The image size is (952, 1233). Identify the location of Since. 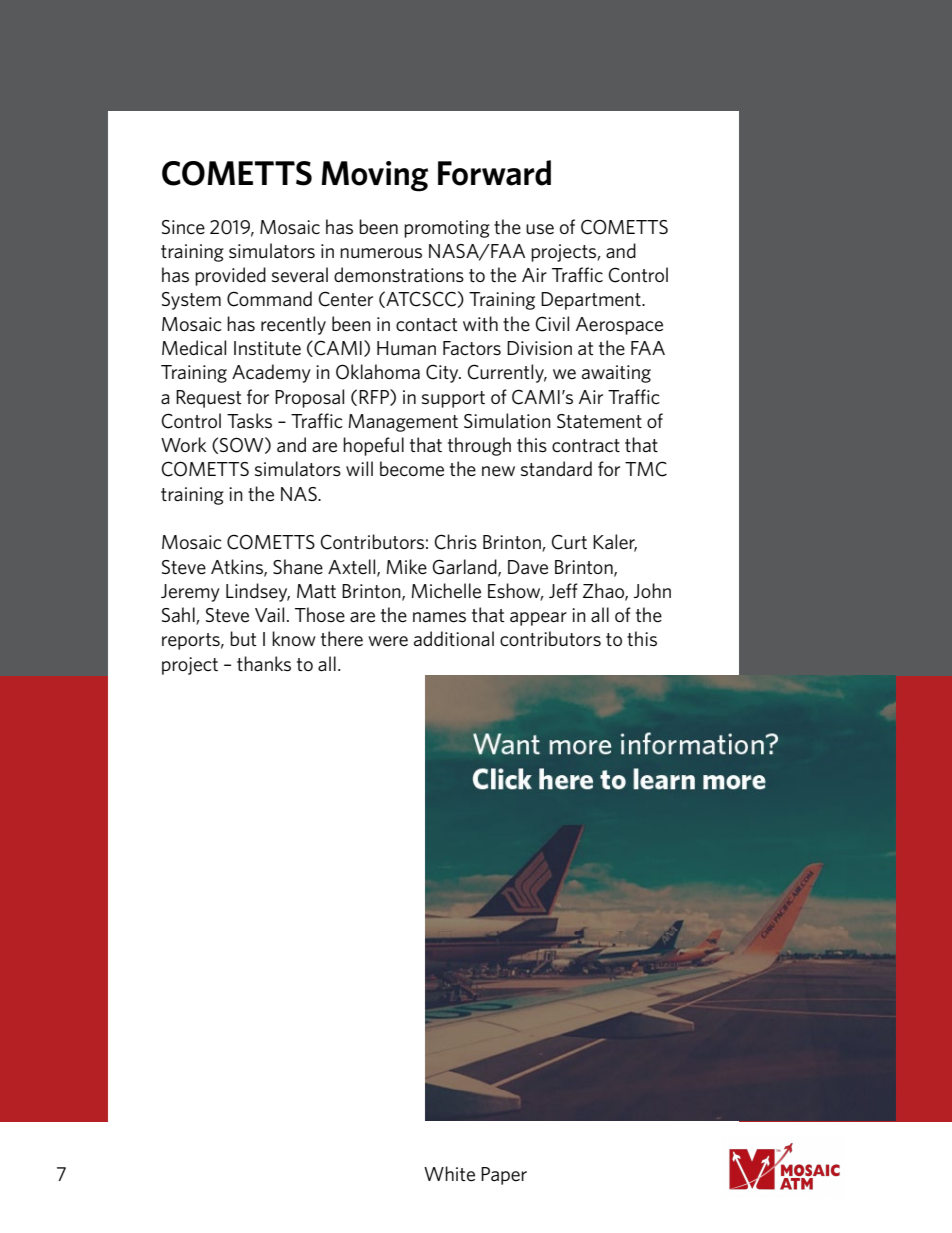
(183, 227).
